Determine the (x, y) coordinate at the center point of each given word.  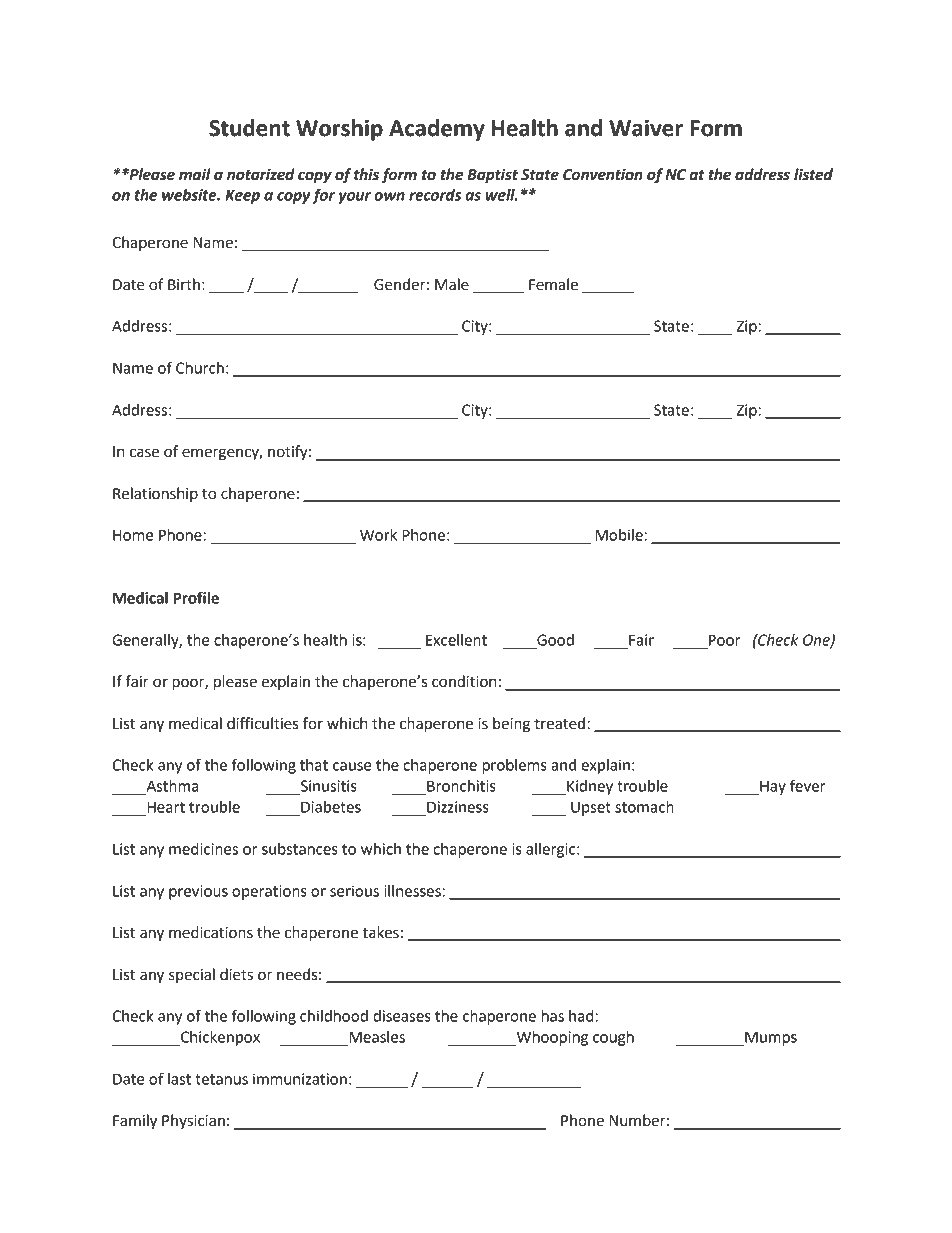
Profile (196, 597)
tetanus (221, 1079)
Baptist (492, 176)
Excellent (456, 640)
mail (195, 174)
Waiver (646, 128)
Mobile (619, 535)
